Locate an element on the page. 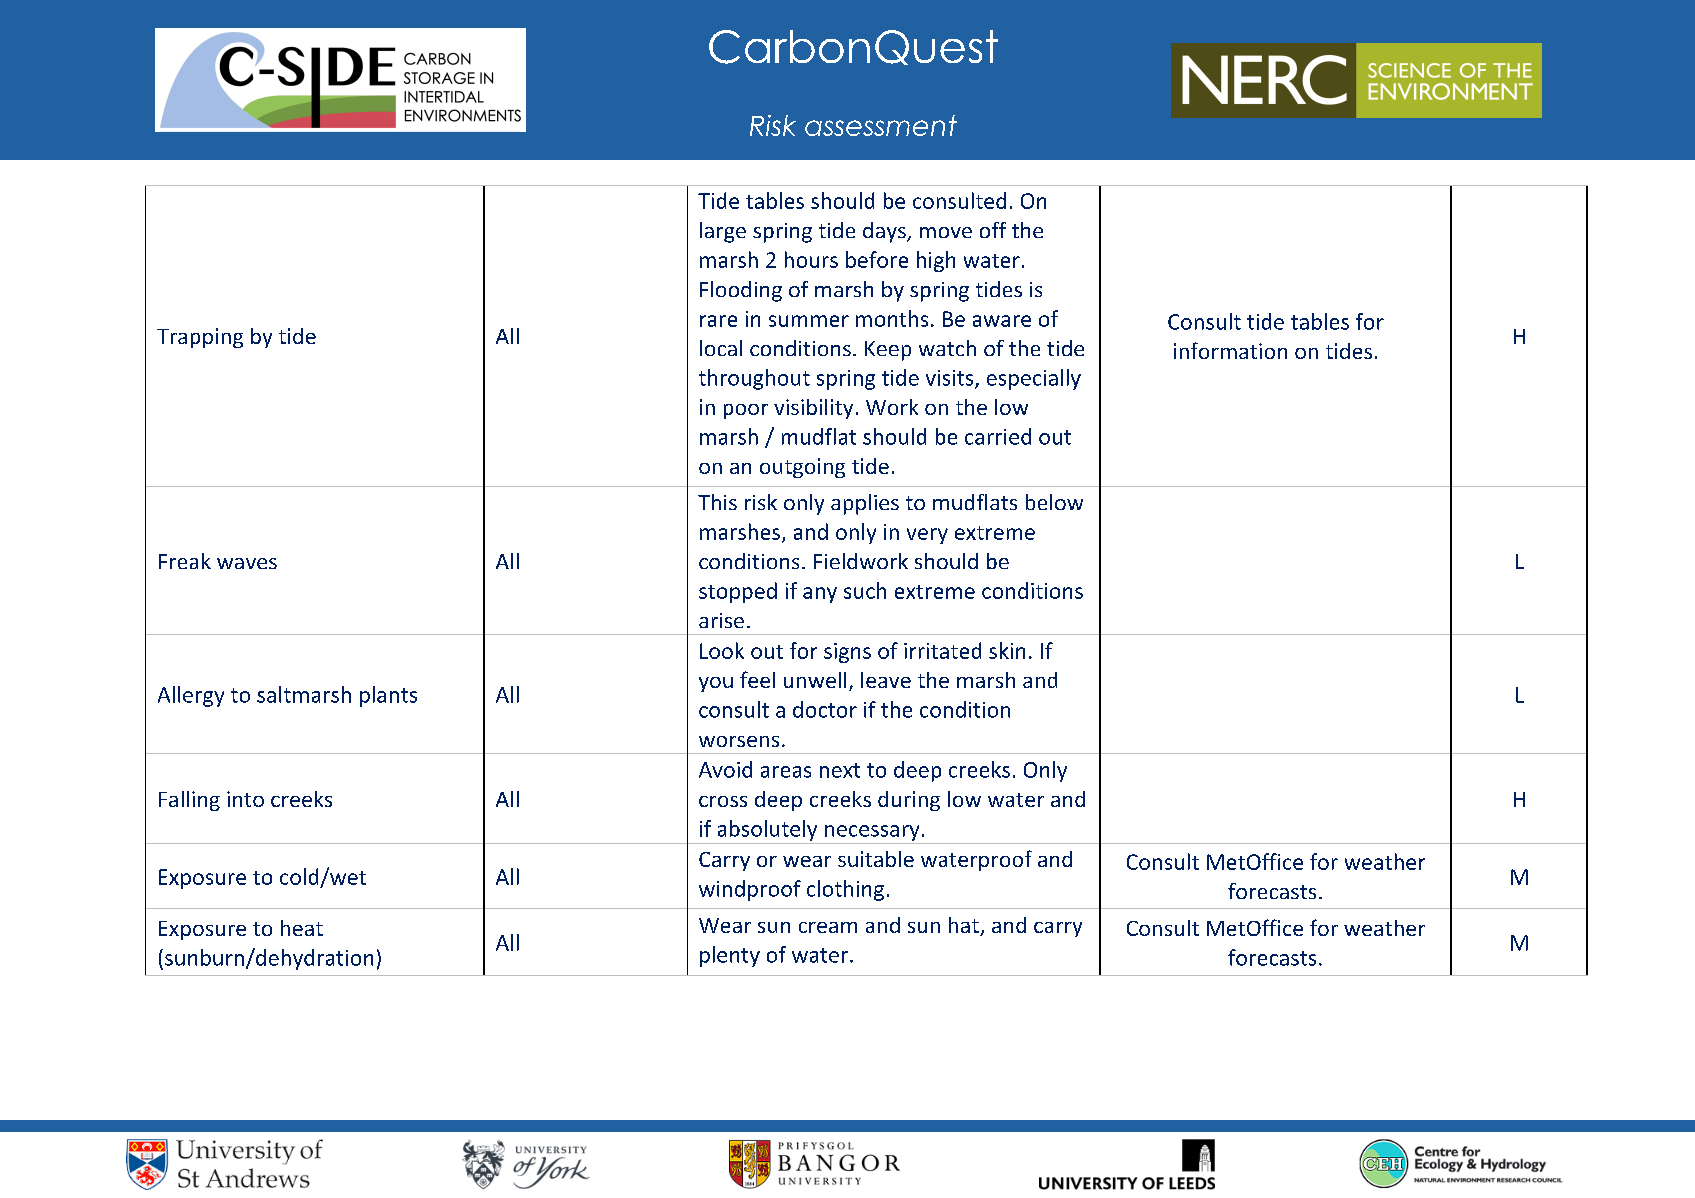 The width and height of the document is (1695, 1198). assessment is located at coordinates (881, 125).
